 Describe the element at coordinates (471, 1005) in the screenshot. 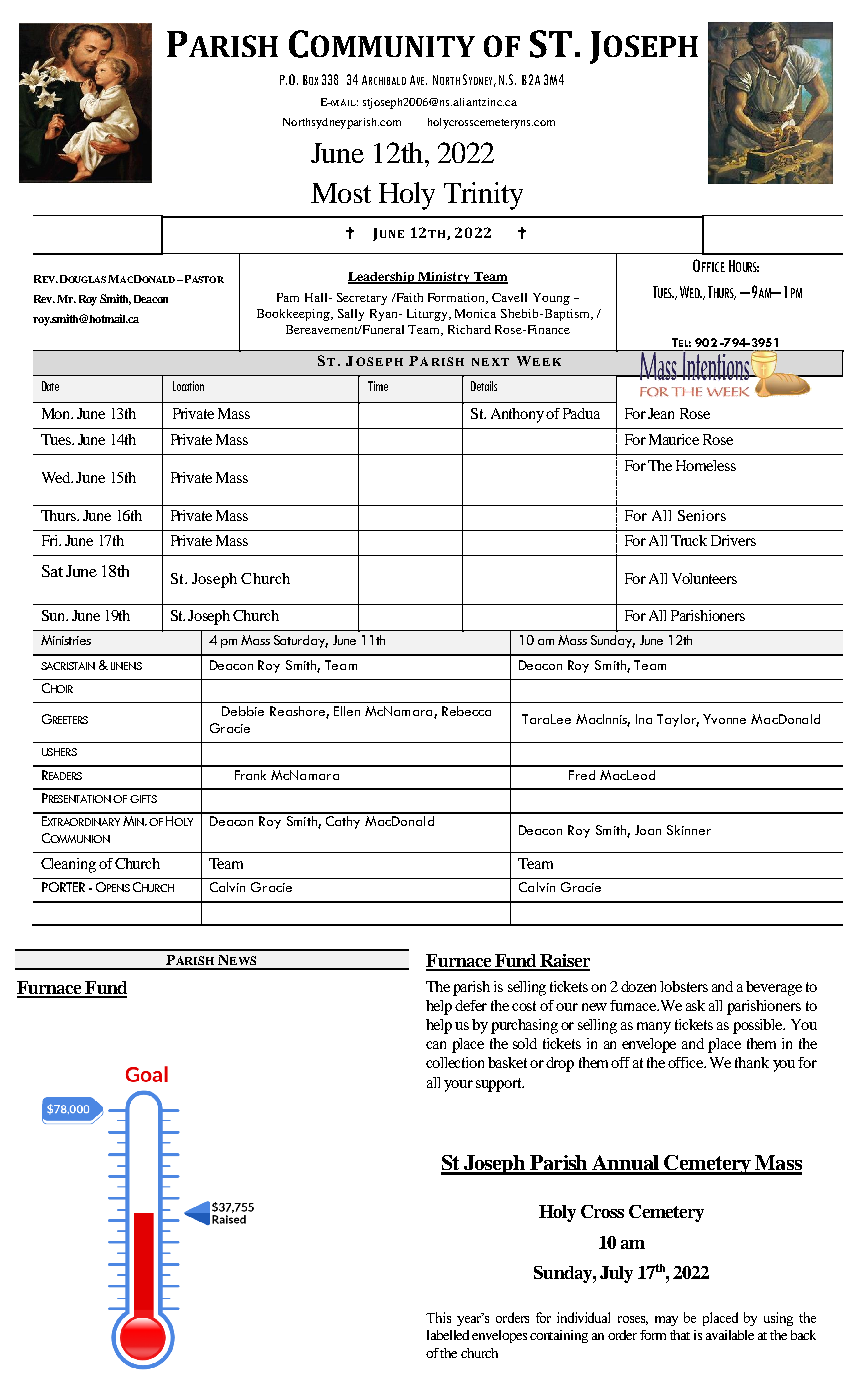

I see `defer` at that location.
